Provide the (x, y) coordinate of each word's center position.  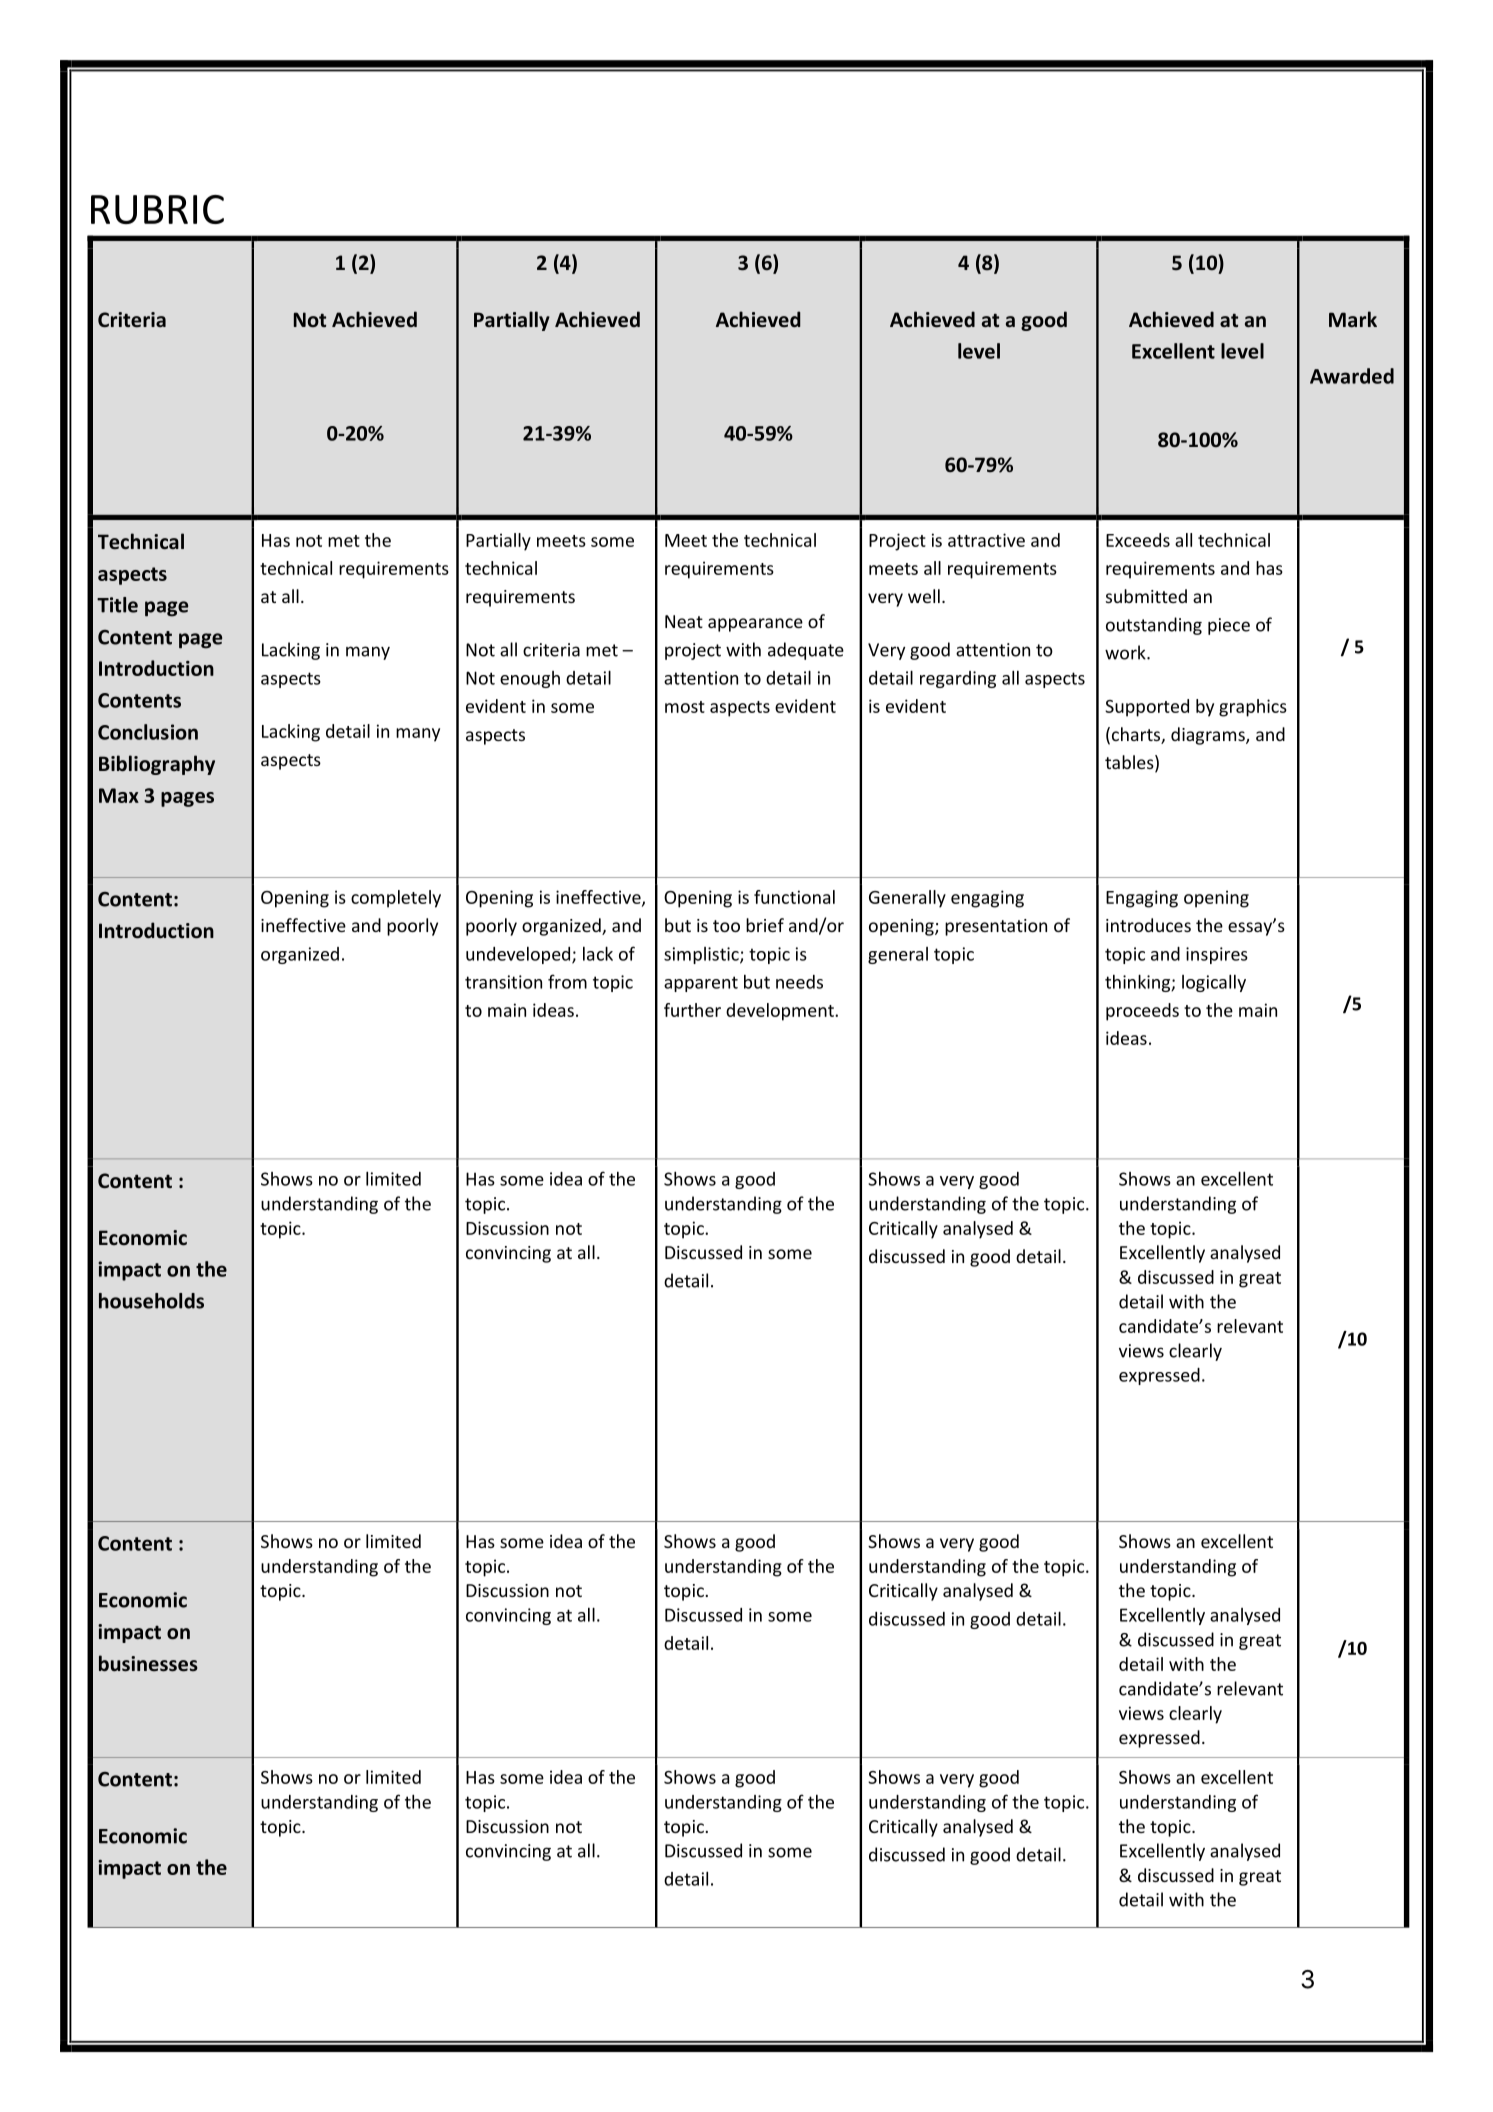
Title (117, 605)
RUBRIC (157, 209)
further (692, 1010)
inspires (1217, 955)
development (781, 1012)
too (726, 926)
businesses (148, 1663)
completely (396, 899)
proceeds (1142, 1012)
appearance (755, 625)
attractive (986, 540)
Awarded (1352, 376)
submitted (1146, 596)
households (151, 1301)
